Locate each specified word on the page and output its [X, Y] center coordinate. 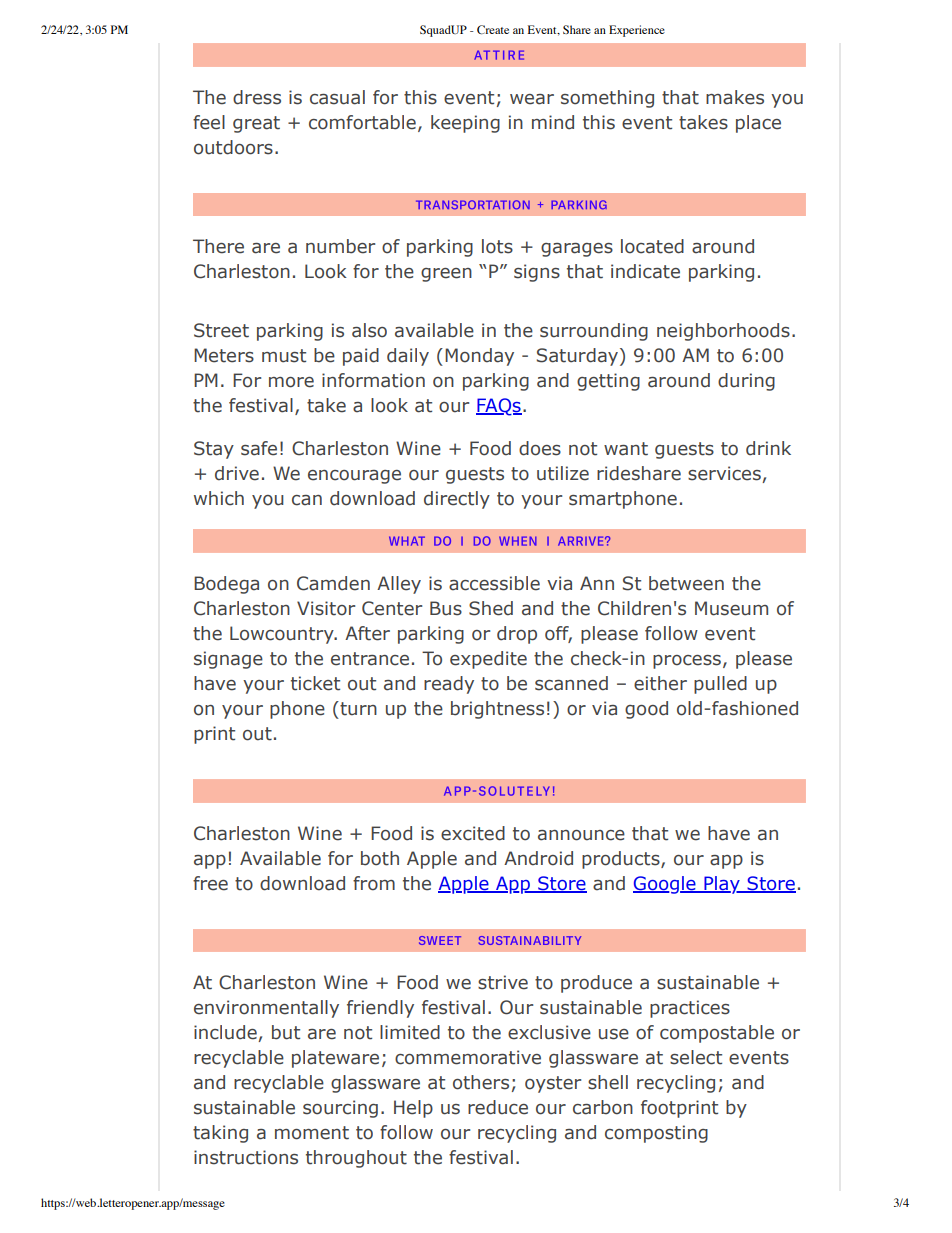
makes [735, 97]
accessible [494, 583]
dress [257, 97]
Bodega [226, 585]
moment [312, 1133]
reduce [498, 1107]
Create [493, 29]
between [686, 583]
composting [656, 1134]
